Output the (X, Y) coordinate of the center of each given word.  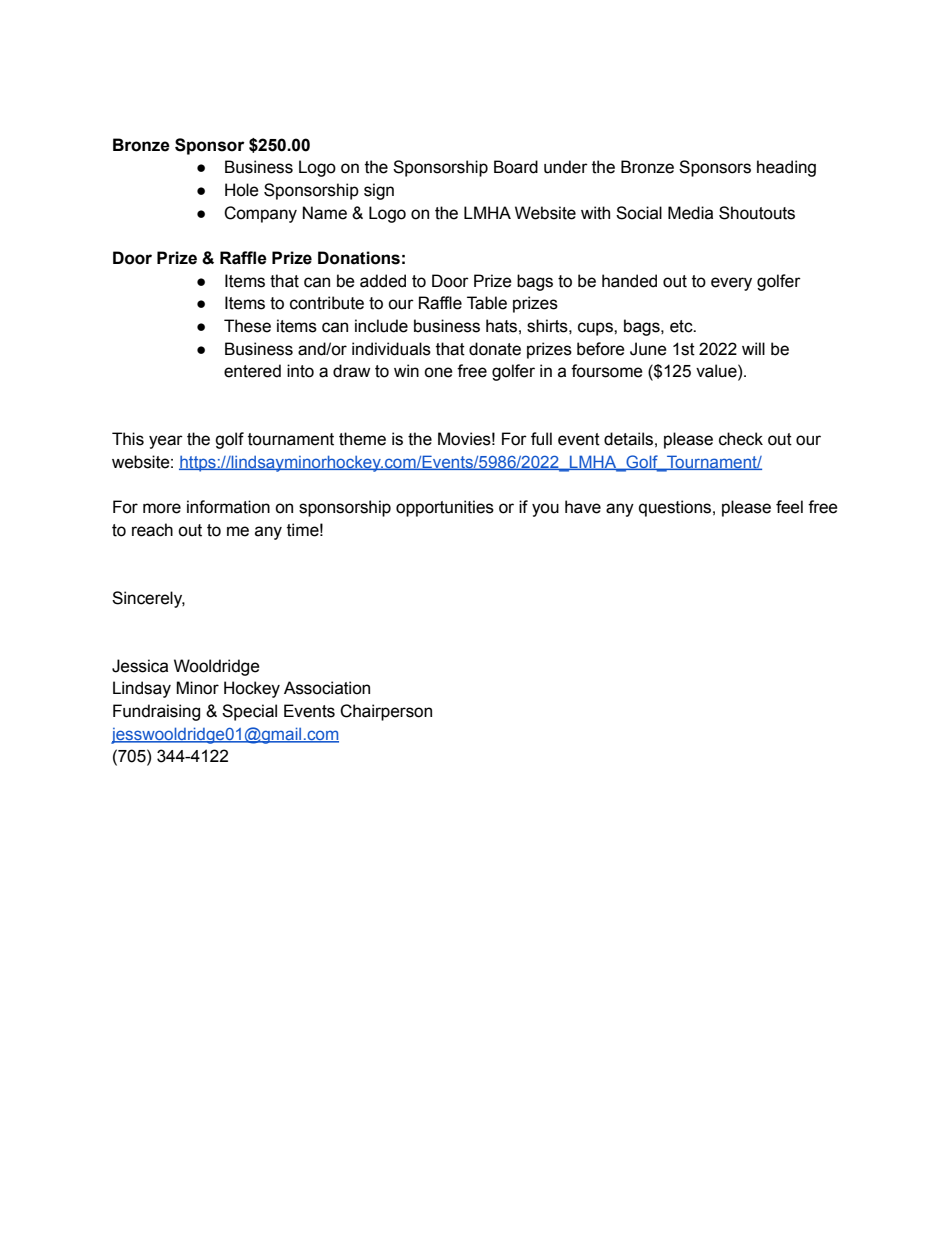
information (228, 507)
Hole (242, 190)
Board (516, 167)
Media (690, 213)
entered (252, 371)
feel (789, 507)
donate (495, 349)
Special (249, 712)
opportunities (445, 508)
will (753, 348)
